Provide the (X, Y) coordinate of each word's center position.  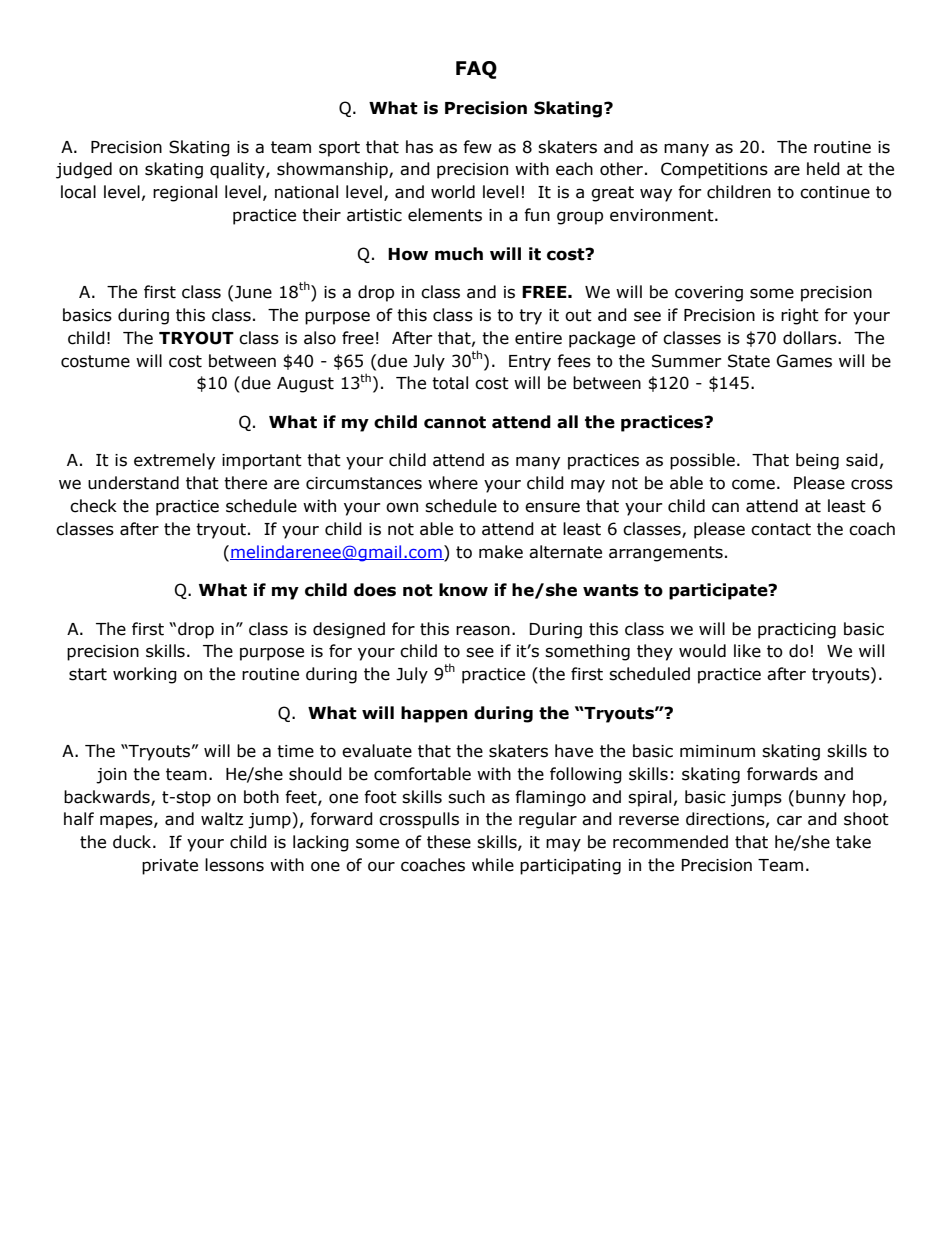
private (170, 867)
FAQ (476, 70)
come (753, 484)
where (453, 483)
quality (238, 170)
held (823, 169)
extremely (174, 461)
